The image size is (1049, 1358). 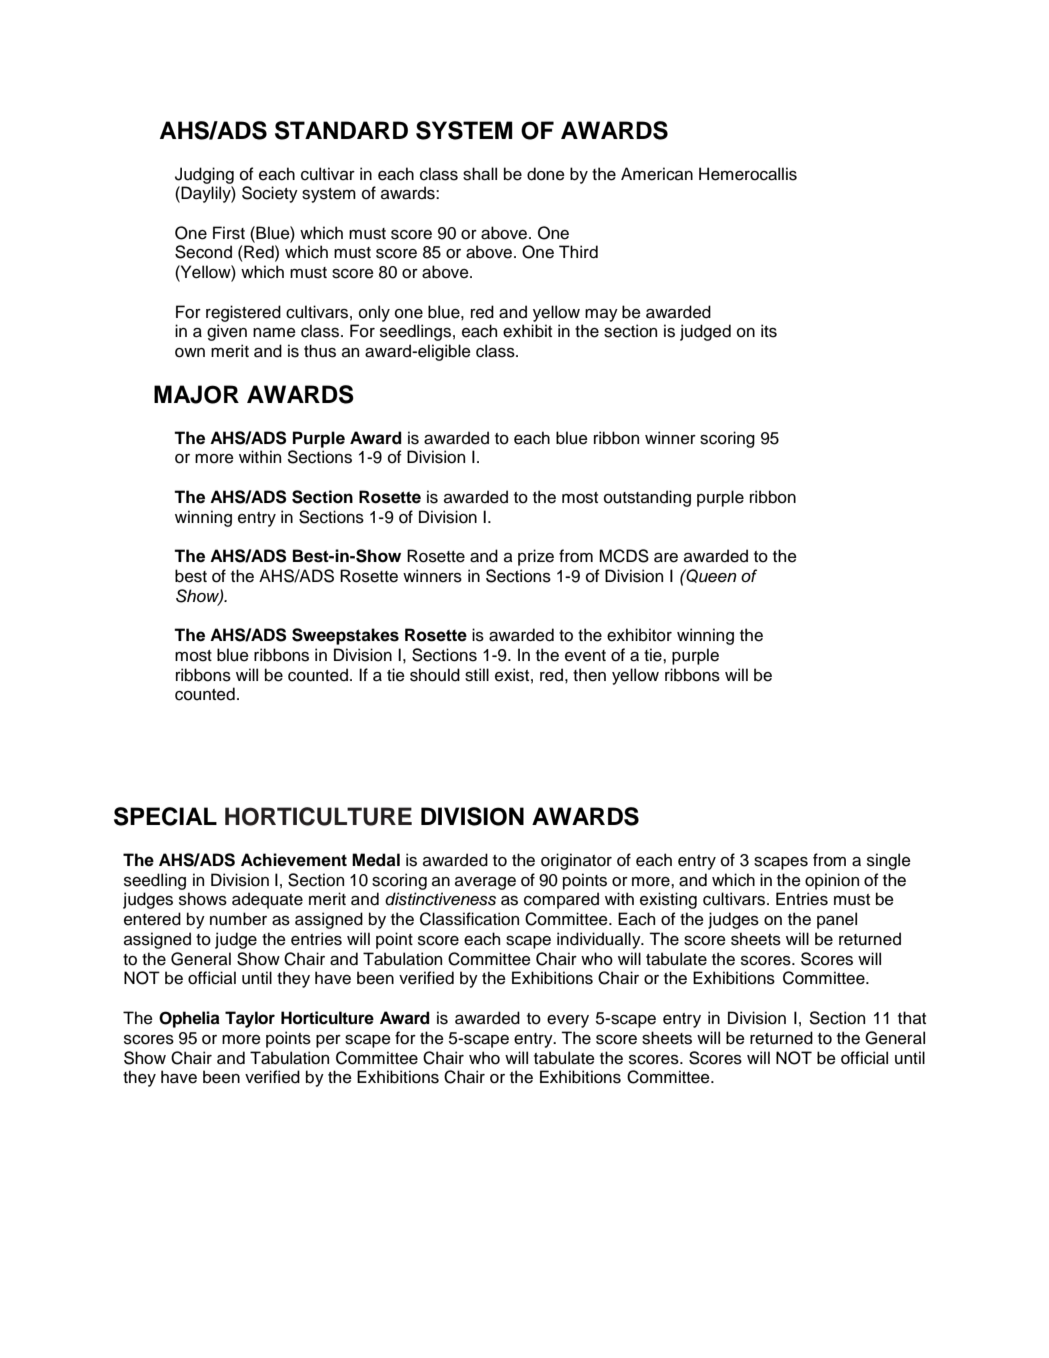 What do you see at coordinates (657, 174) in the page?
I see `American` at bounding box center [657, 174].
